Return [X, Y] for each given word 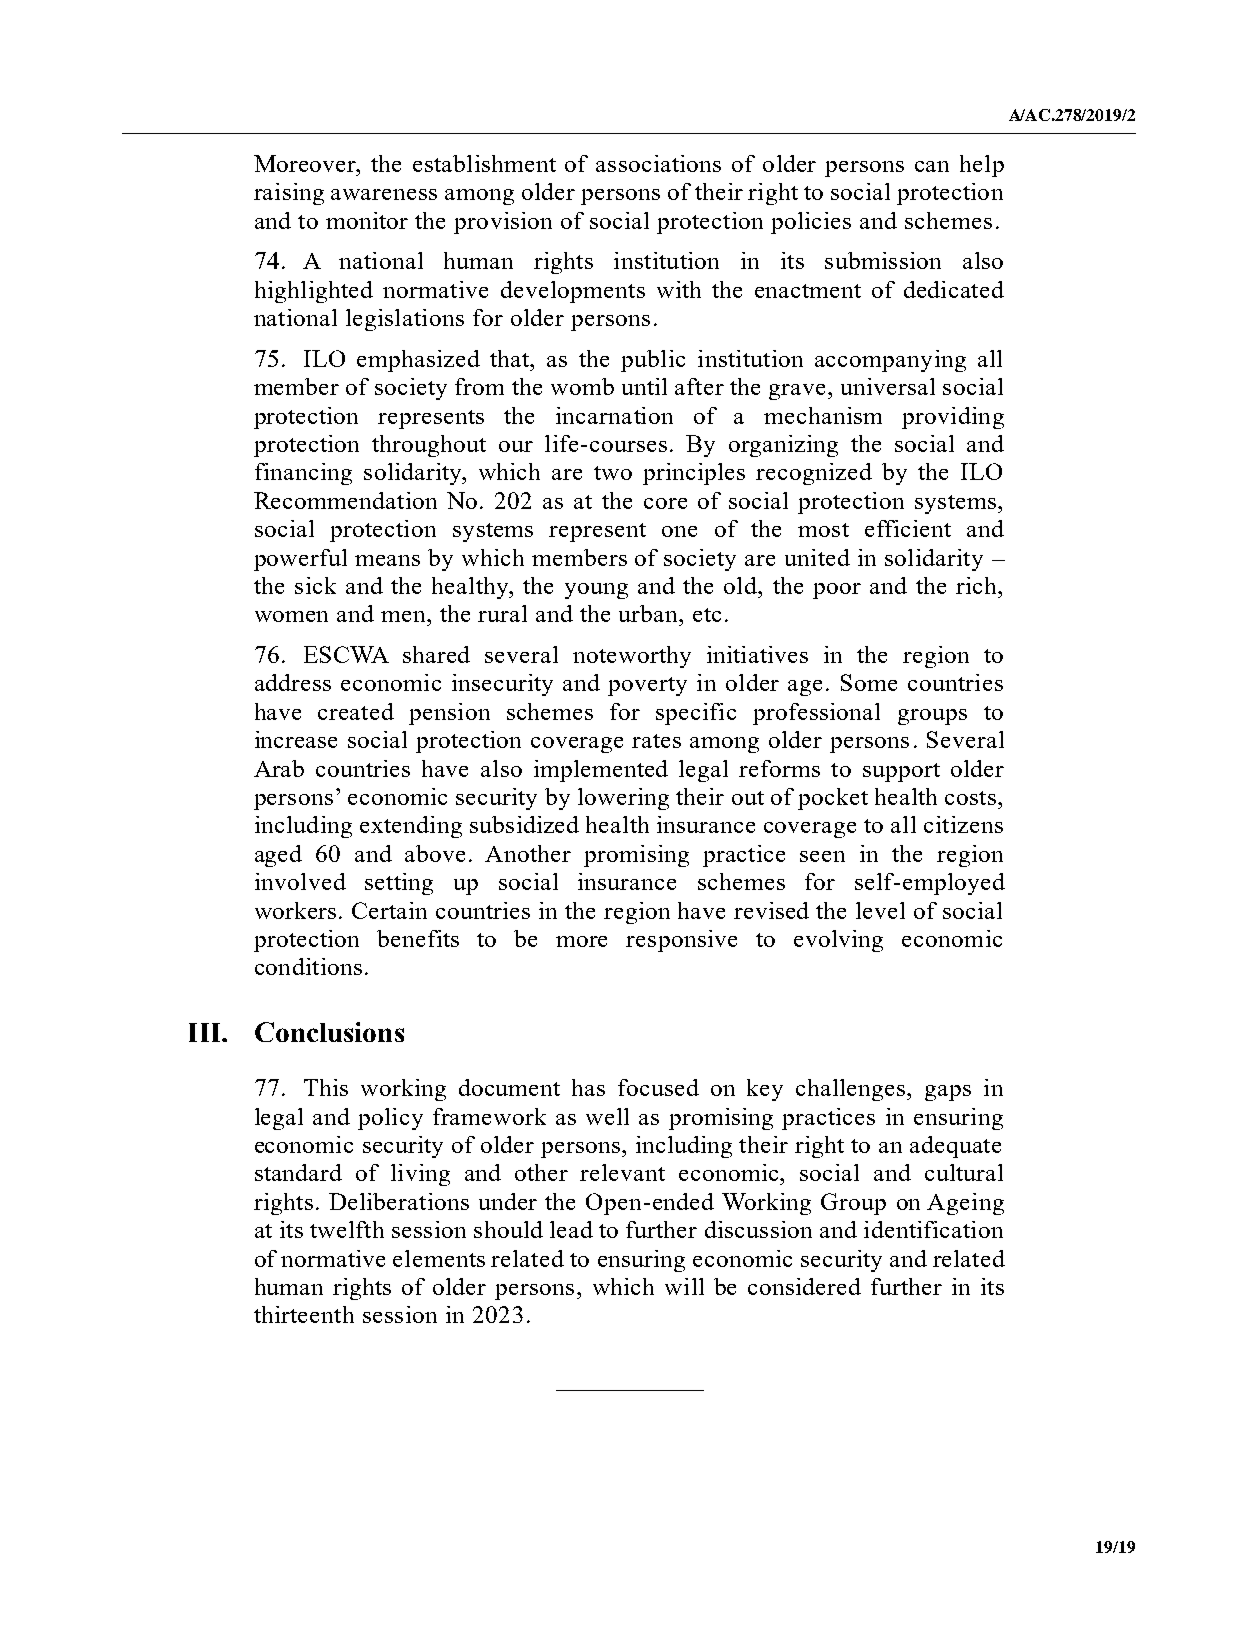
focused [658, 1087]
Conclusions [329, 1032]
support [901, 772]
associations [658, 163]
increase [296, 739]
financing [303, 474]
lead [571, 1229]
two [613, 473]
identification [933, 1229]
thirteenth [304, 1314]
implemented [601, 771]
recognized [814, 474]
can [932, 166]
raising [289, 194]
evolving [838, 941]
